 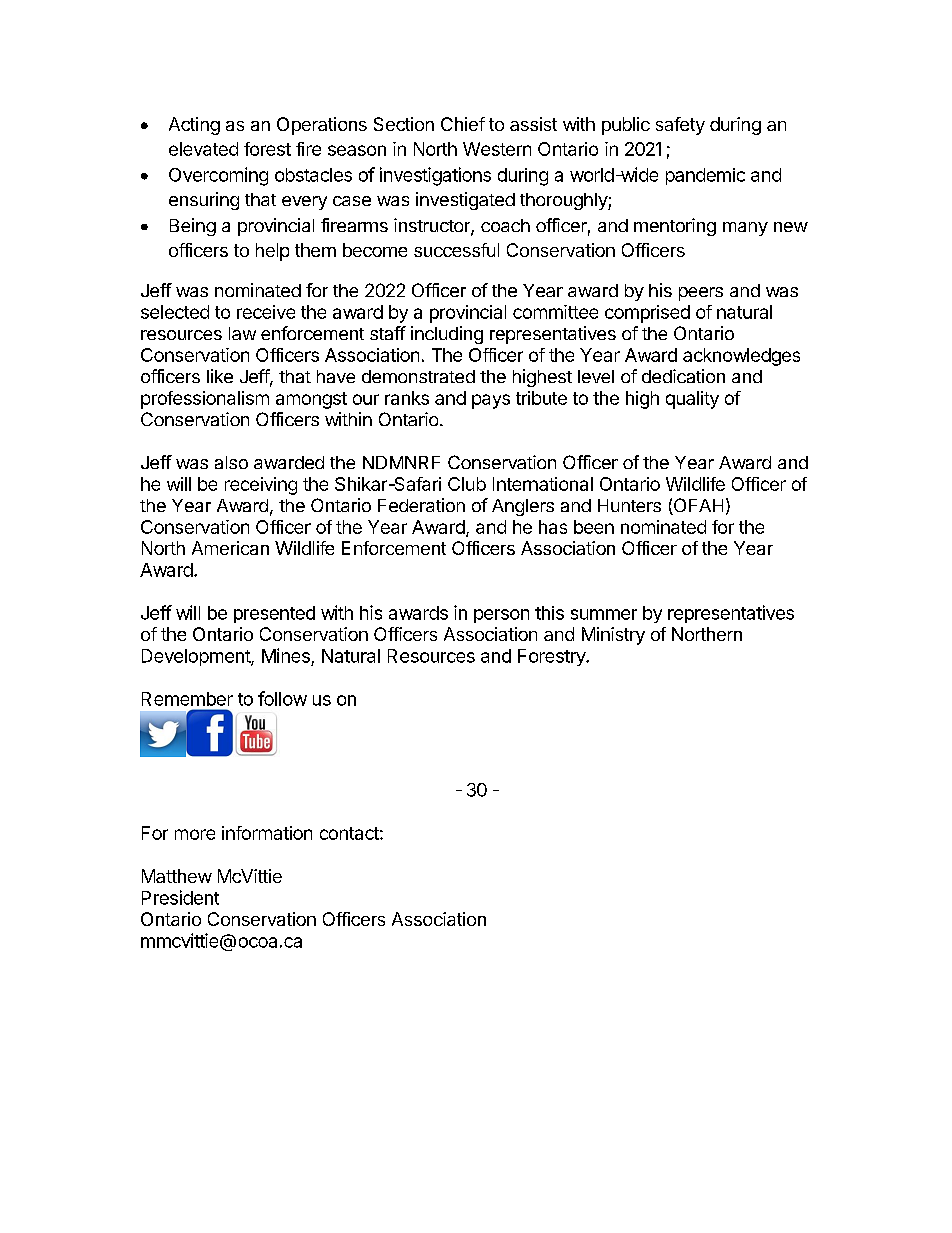 What do you see at coordinates (203, 149) in the document?
I see `elevated` at bounding box center [203, 149].
